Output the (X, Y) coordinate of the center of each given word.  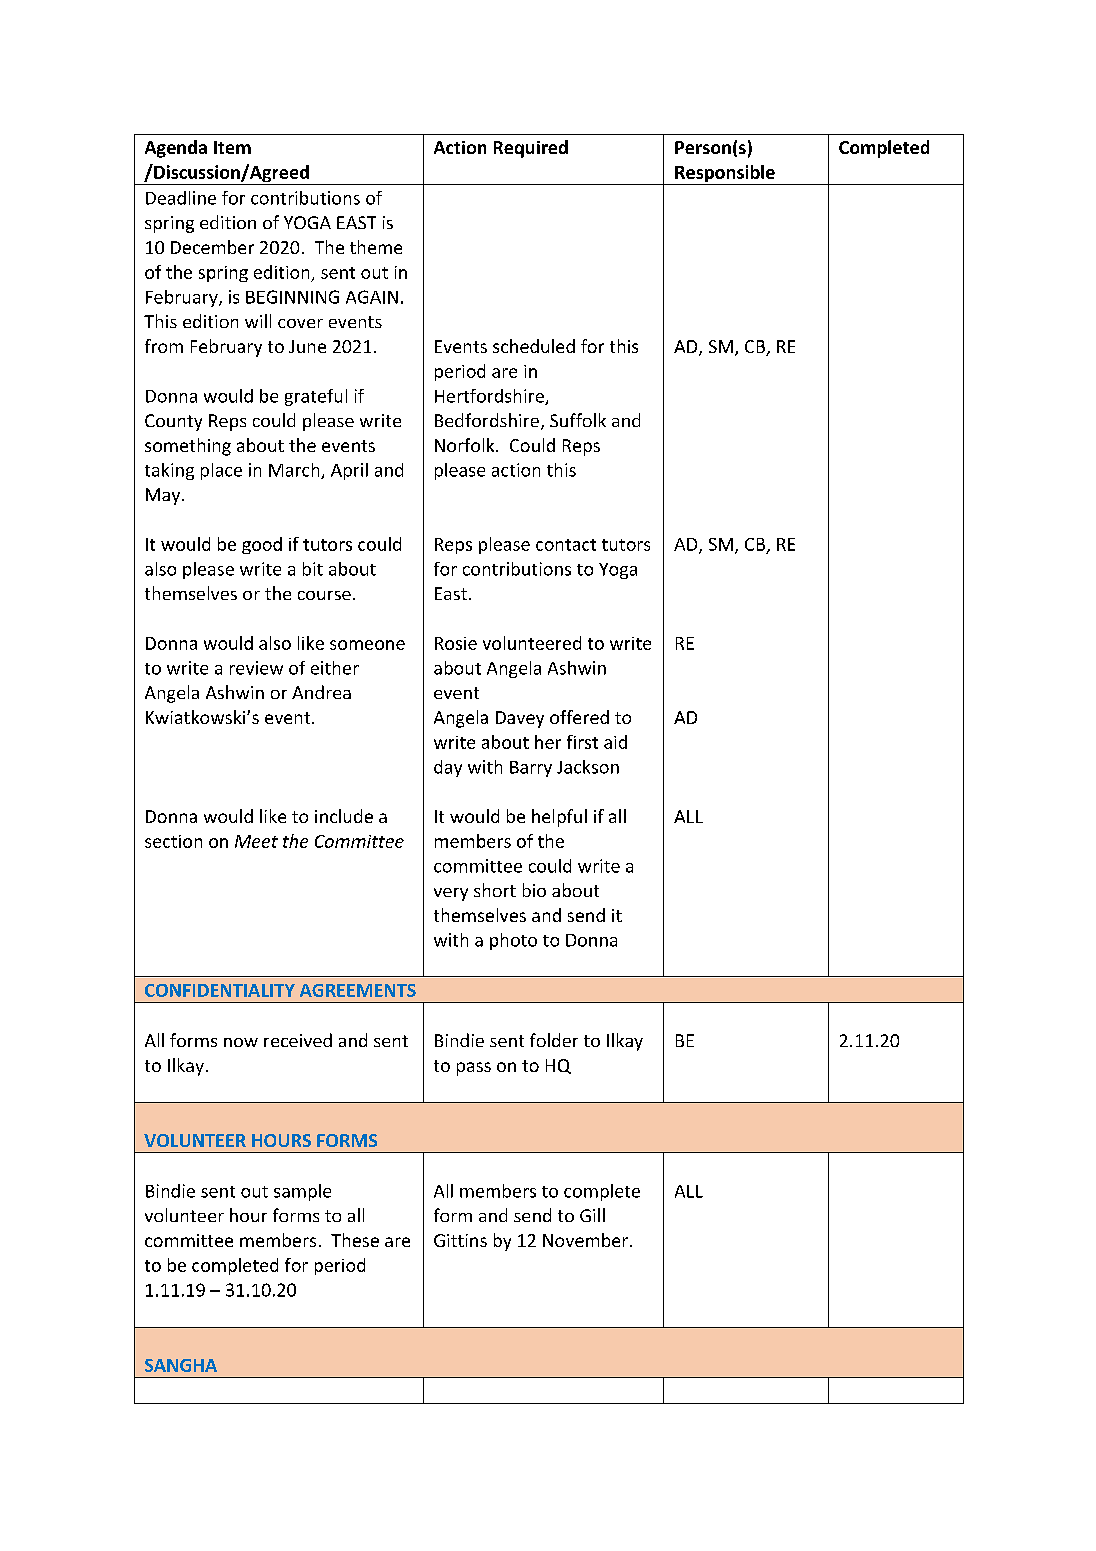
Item (232, 147)
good (262, 545)
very (451, 894)
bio (534, 890)
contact (566, 545)
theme (376, 247)
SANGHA (181, 1365)
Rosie (456, 643)
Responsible (725, 175)
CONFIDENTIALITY (220, 990)
